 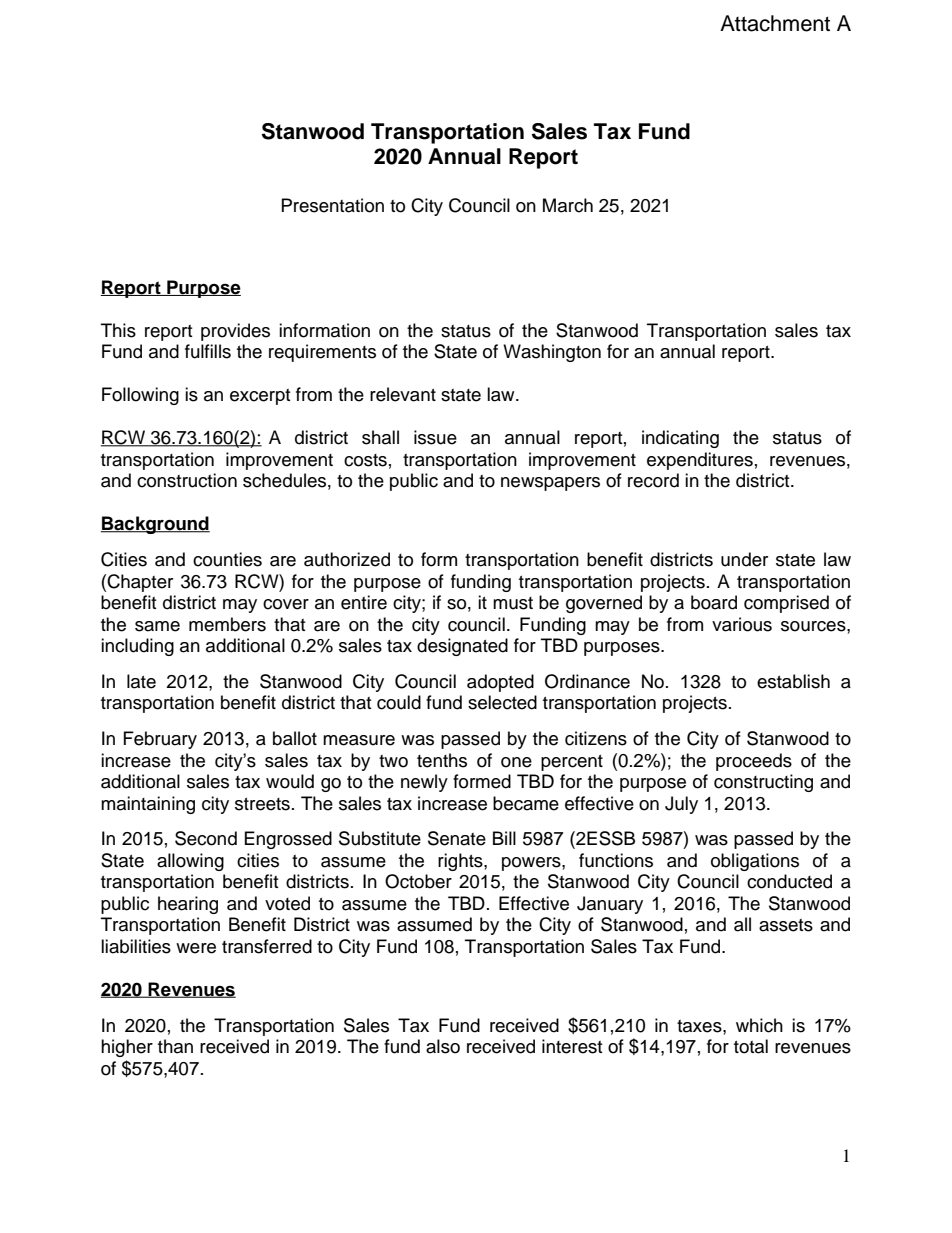 What do you see at coordinates (235, 332) in the screenshot?
I see `provides` at bounding box center [235, 332].
